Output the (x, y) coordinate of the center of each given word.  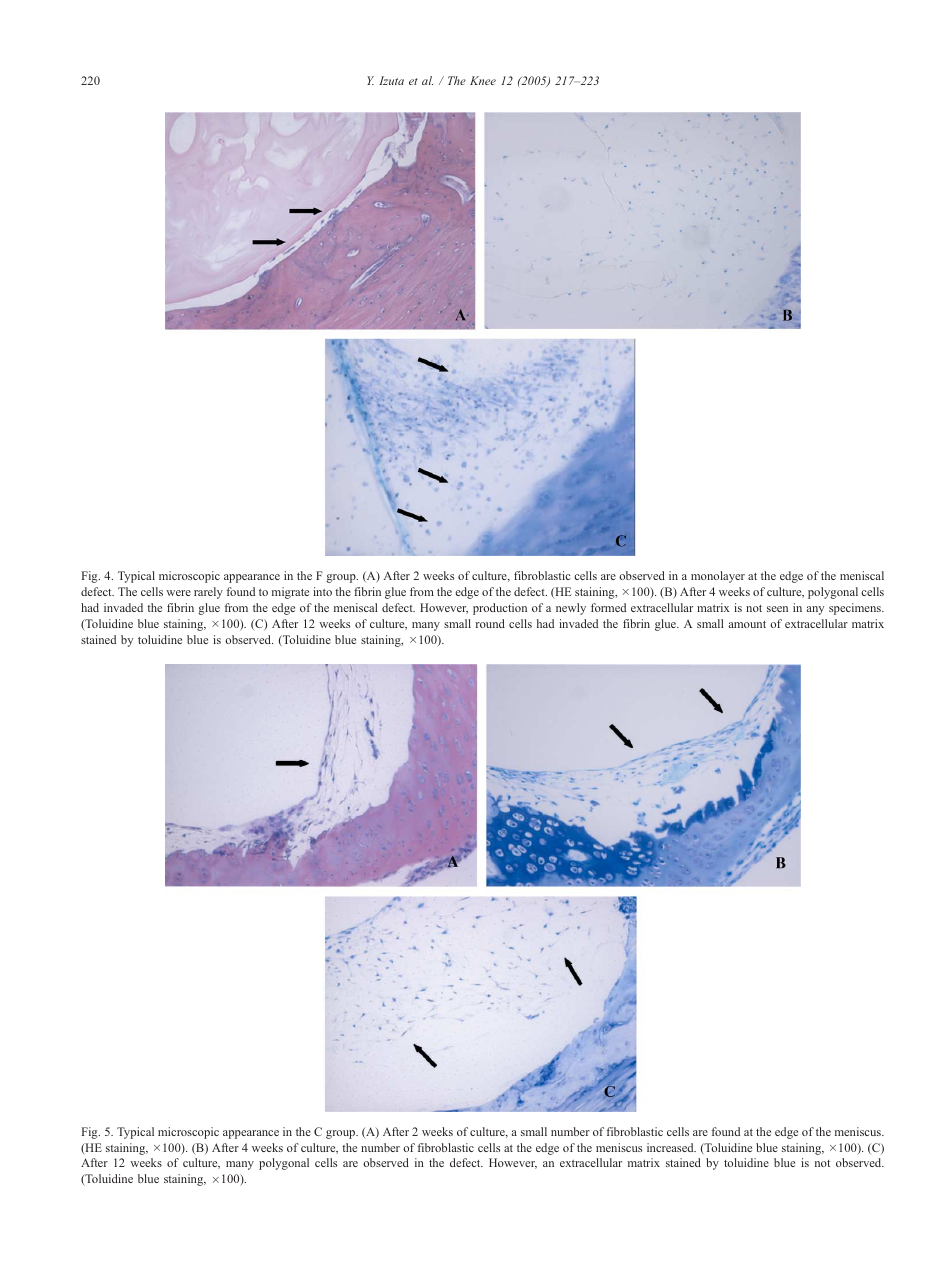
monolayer (718, 577)
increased (671, 1147)
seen (777, 609)
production (500, 609)
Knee (483, 80)
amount (747, 624)
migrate (290, 593)
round (490, 623)
